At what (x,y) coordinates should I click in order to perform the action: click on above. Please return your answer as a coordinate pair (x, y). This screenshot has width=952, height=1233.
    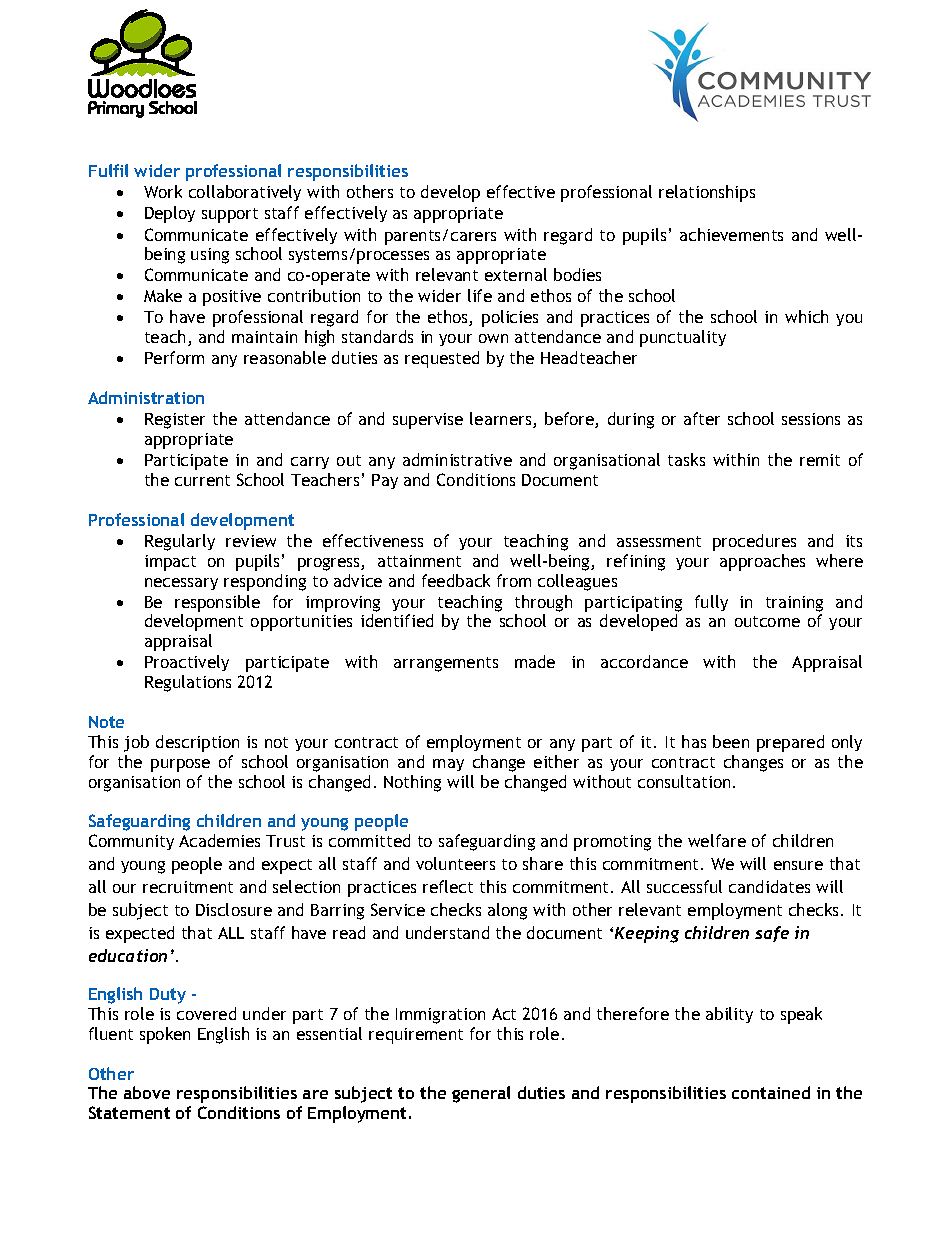
    Looking at the image, I should click on (147, 1092).
